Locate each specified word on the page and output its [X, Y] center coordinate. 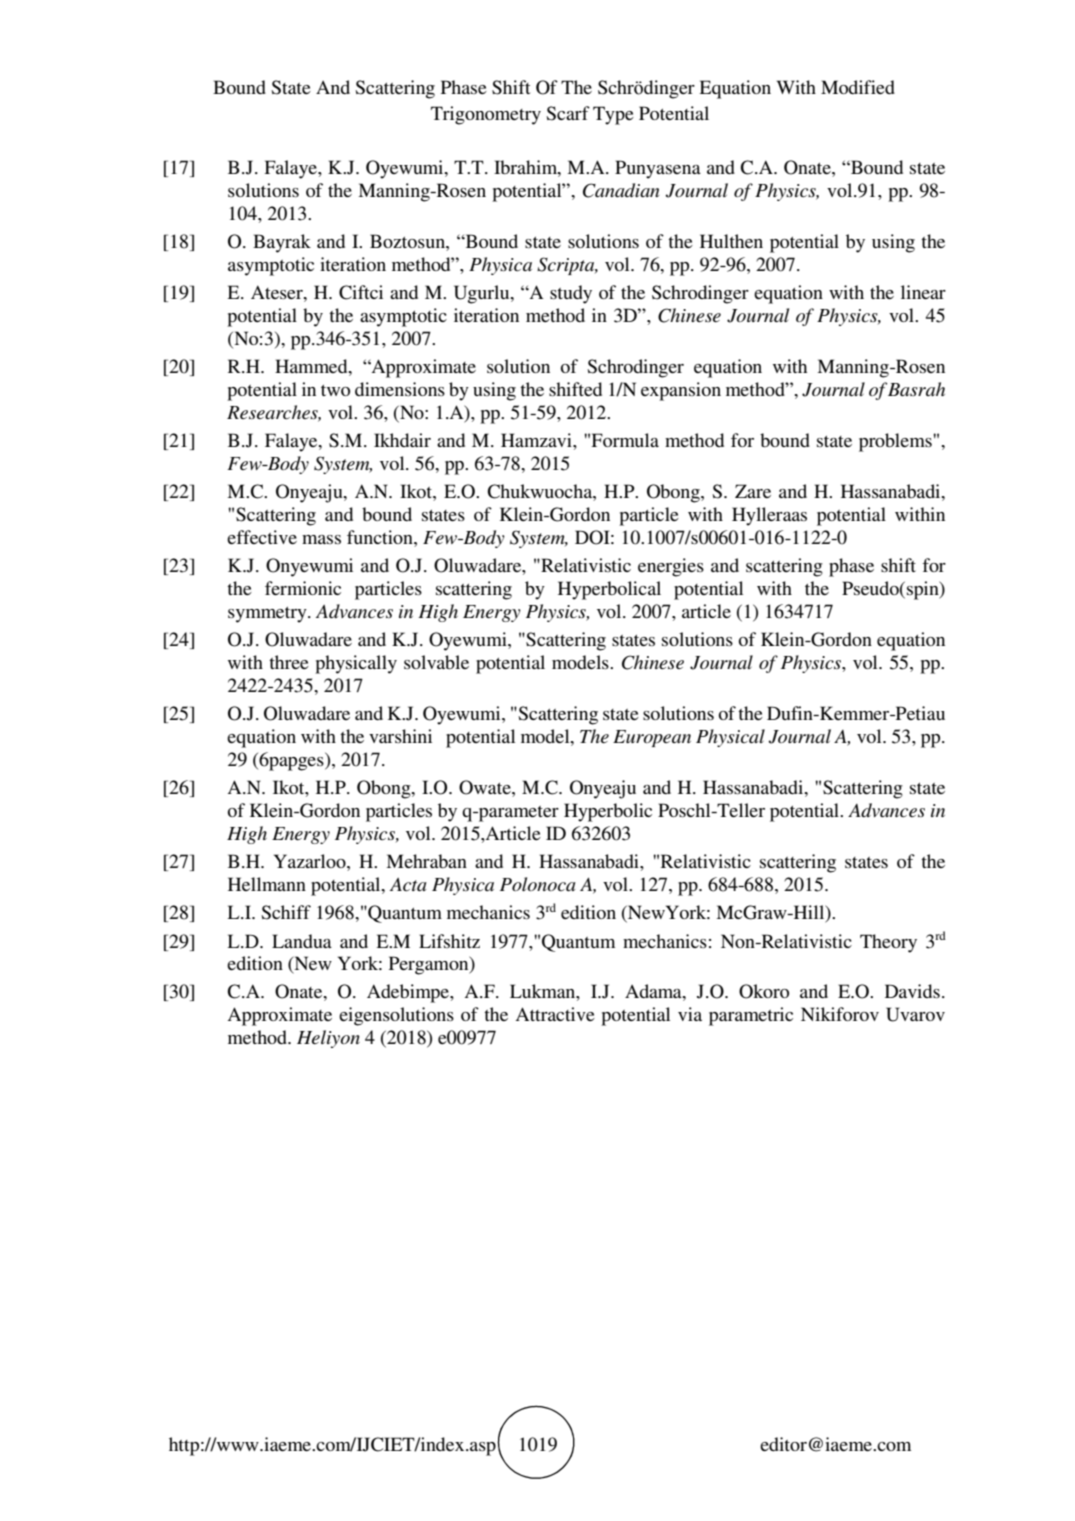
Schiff [286, 912]
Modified [858, 87]
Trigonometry [486, 115]
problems [896, 442]
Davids [912, 991]
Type [613, 115]
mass [321, 539]
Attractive [555, 1014]
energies [671, 567]
